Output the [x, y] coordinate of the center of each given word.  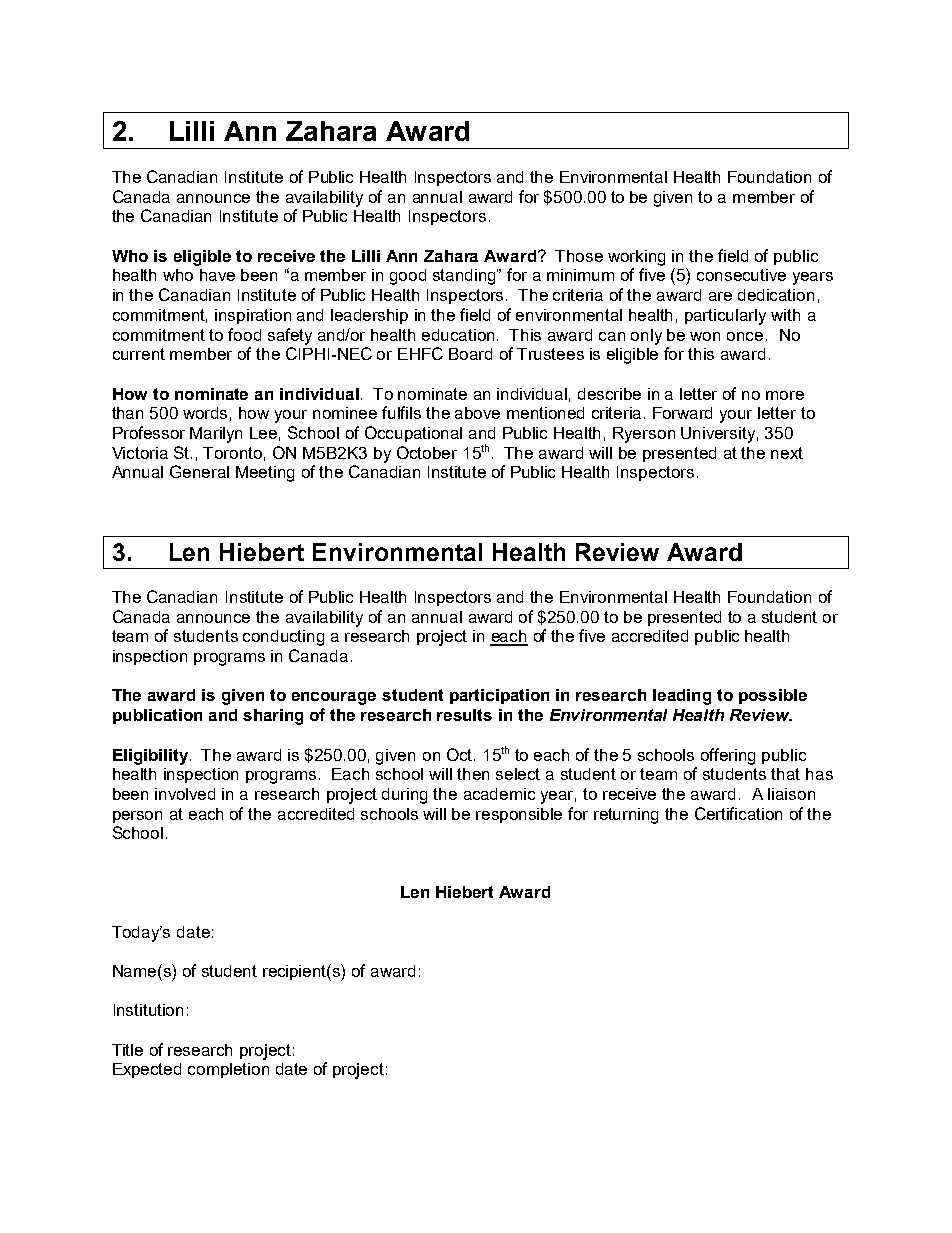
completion [228, 1070]
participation [499, 696]
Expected [147, 1070]
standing [465, 277]
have [217, 275]
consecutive [741, 275]
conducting [283, 638]
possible [773, 696]
